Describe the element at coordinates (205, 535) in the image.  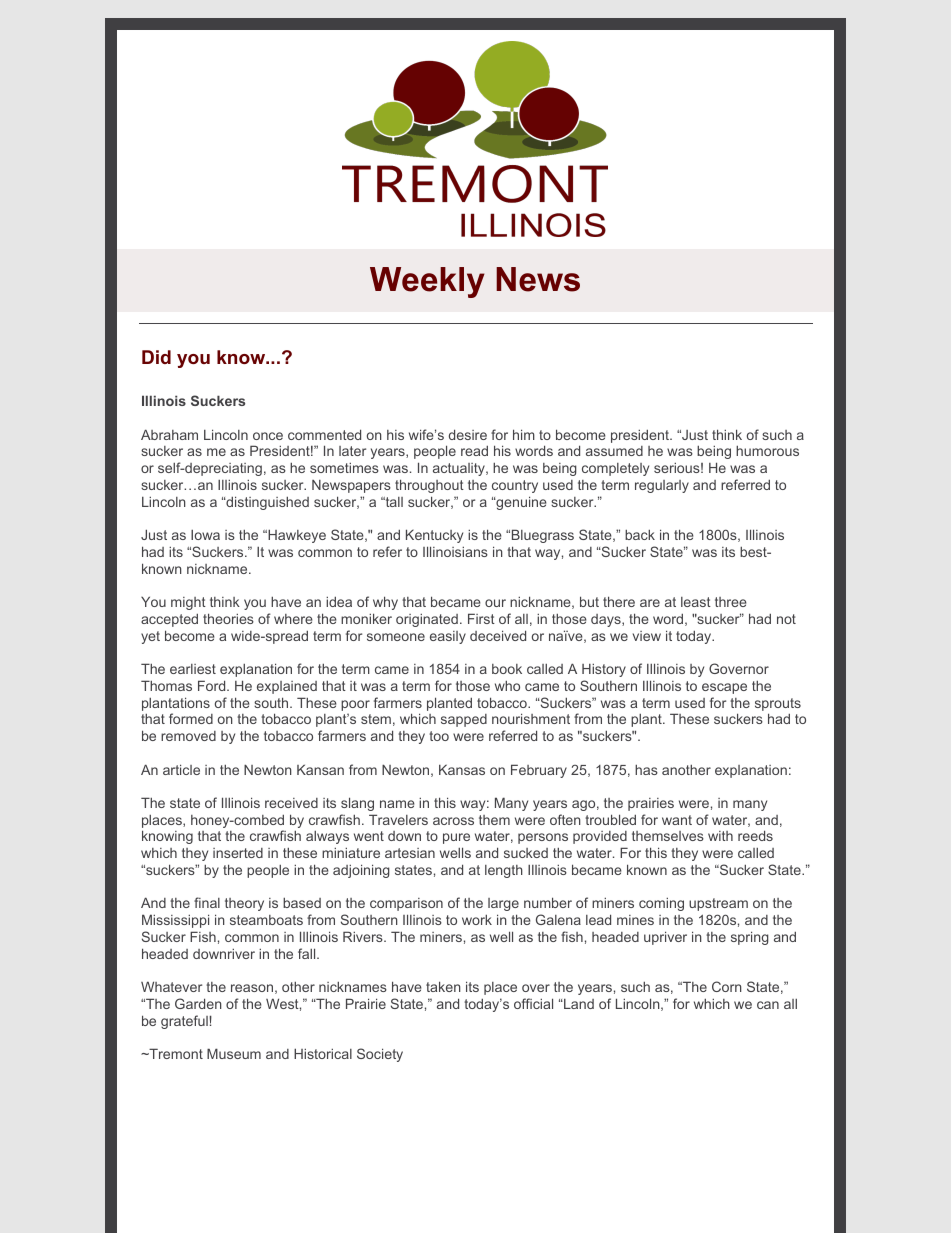
I see `Iowa` at that location.
